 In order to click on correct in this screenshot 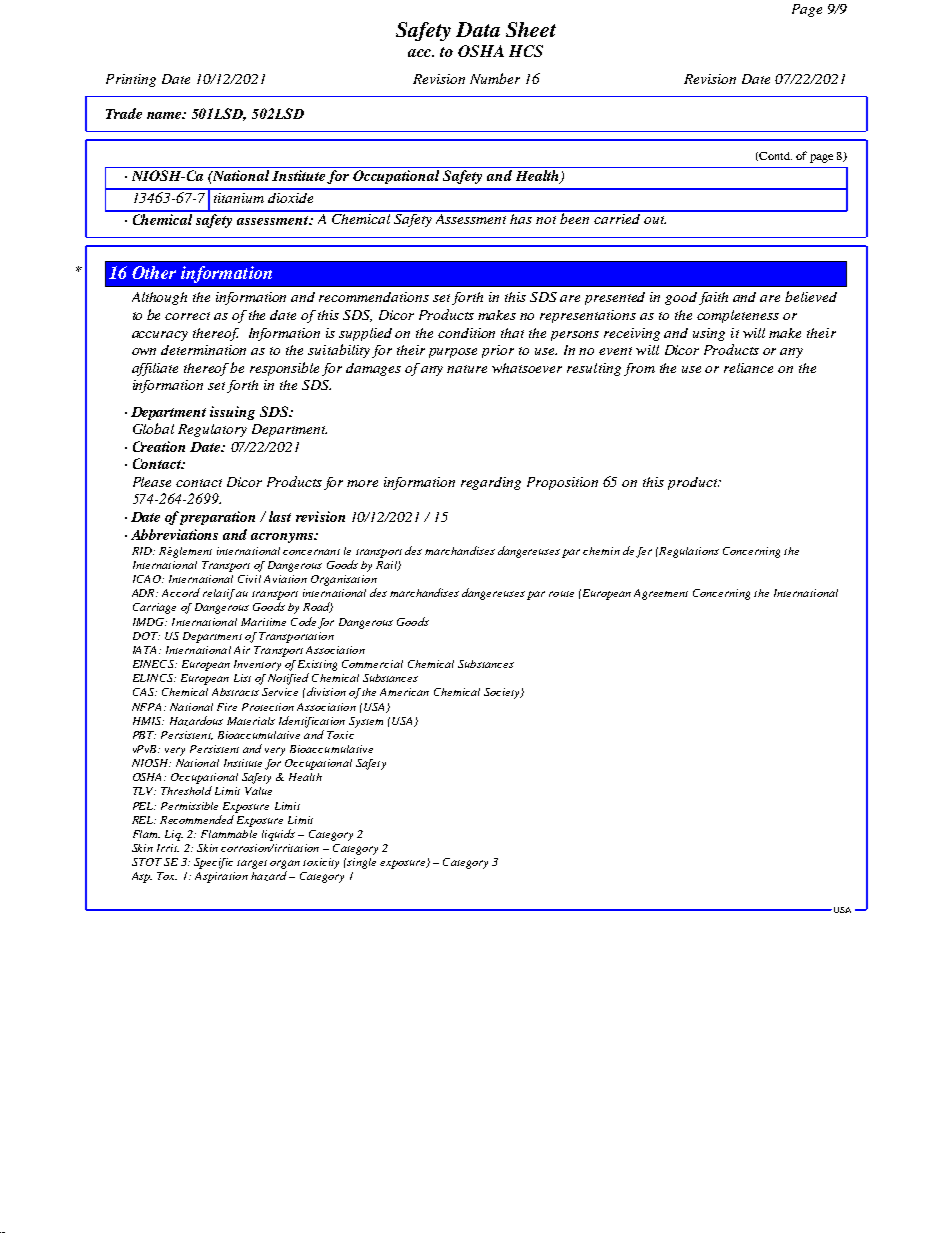, I will do `click(187, 316)`.
